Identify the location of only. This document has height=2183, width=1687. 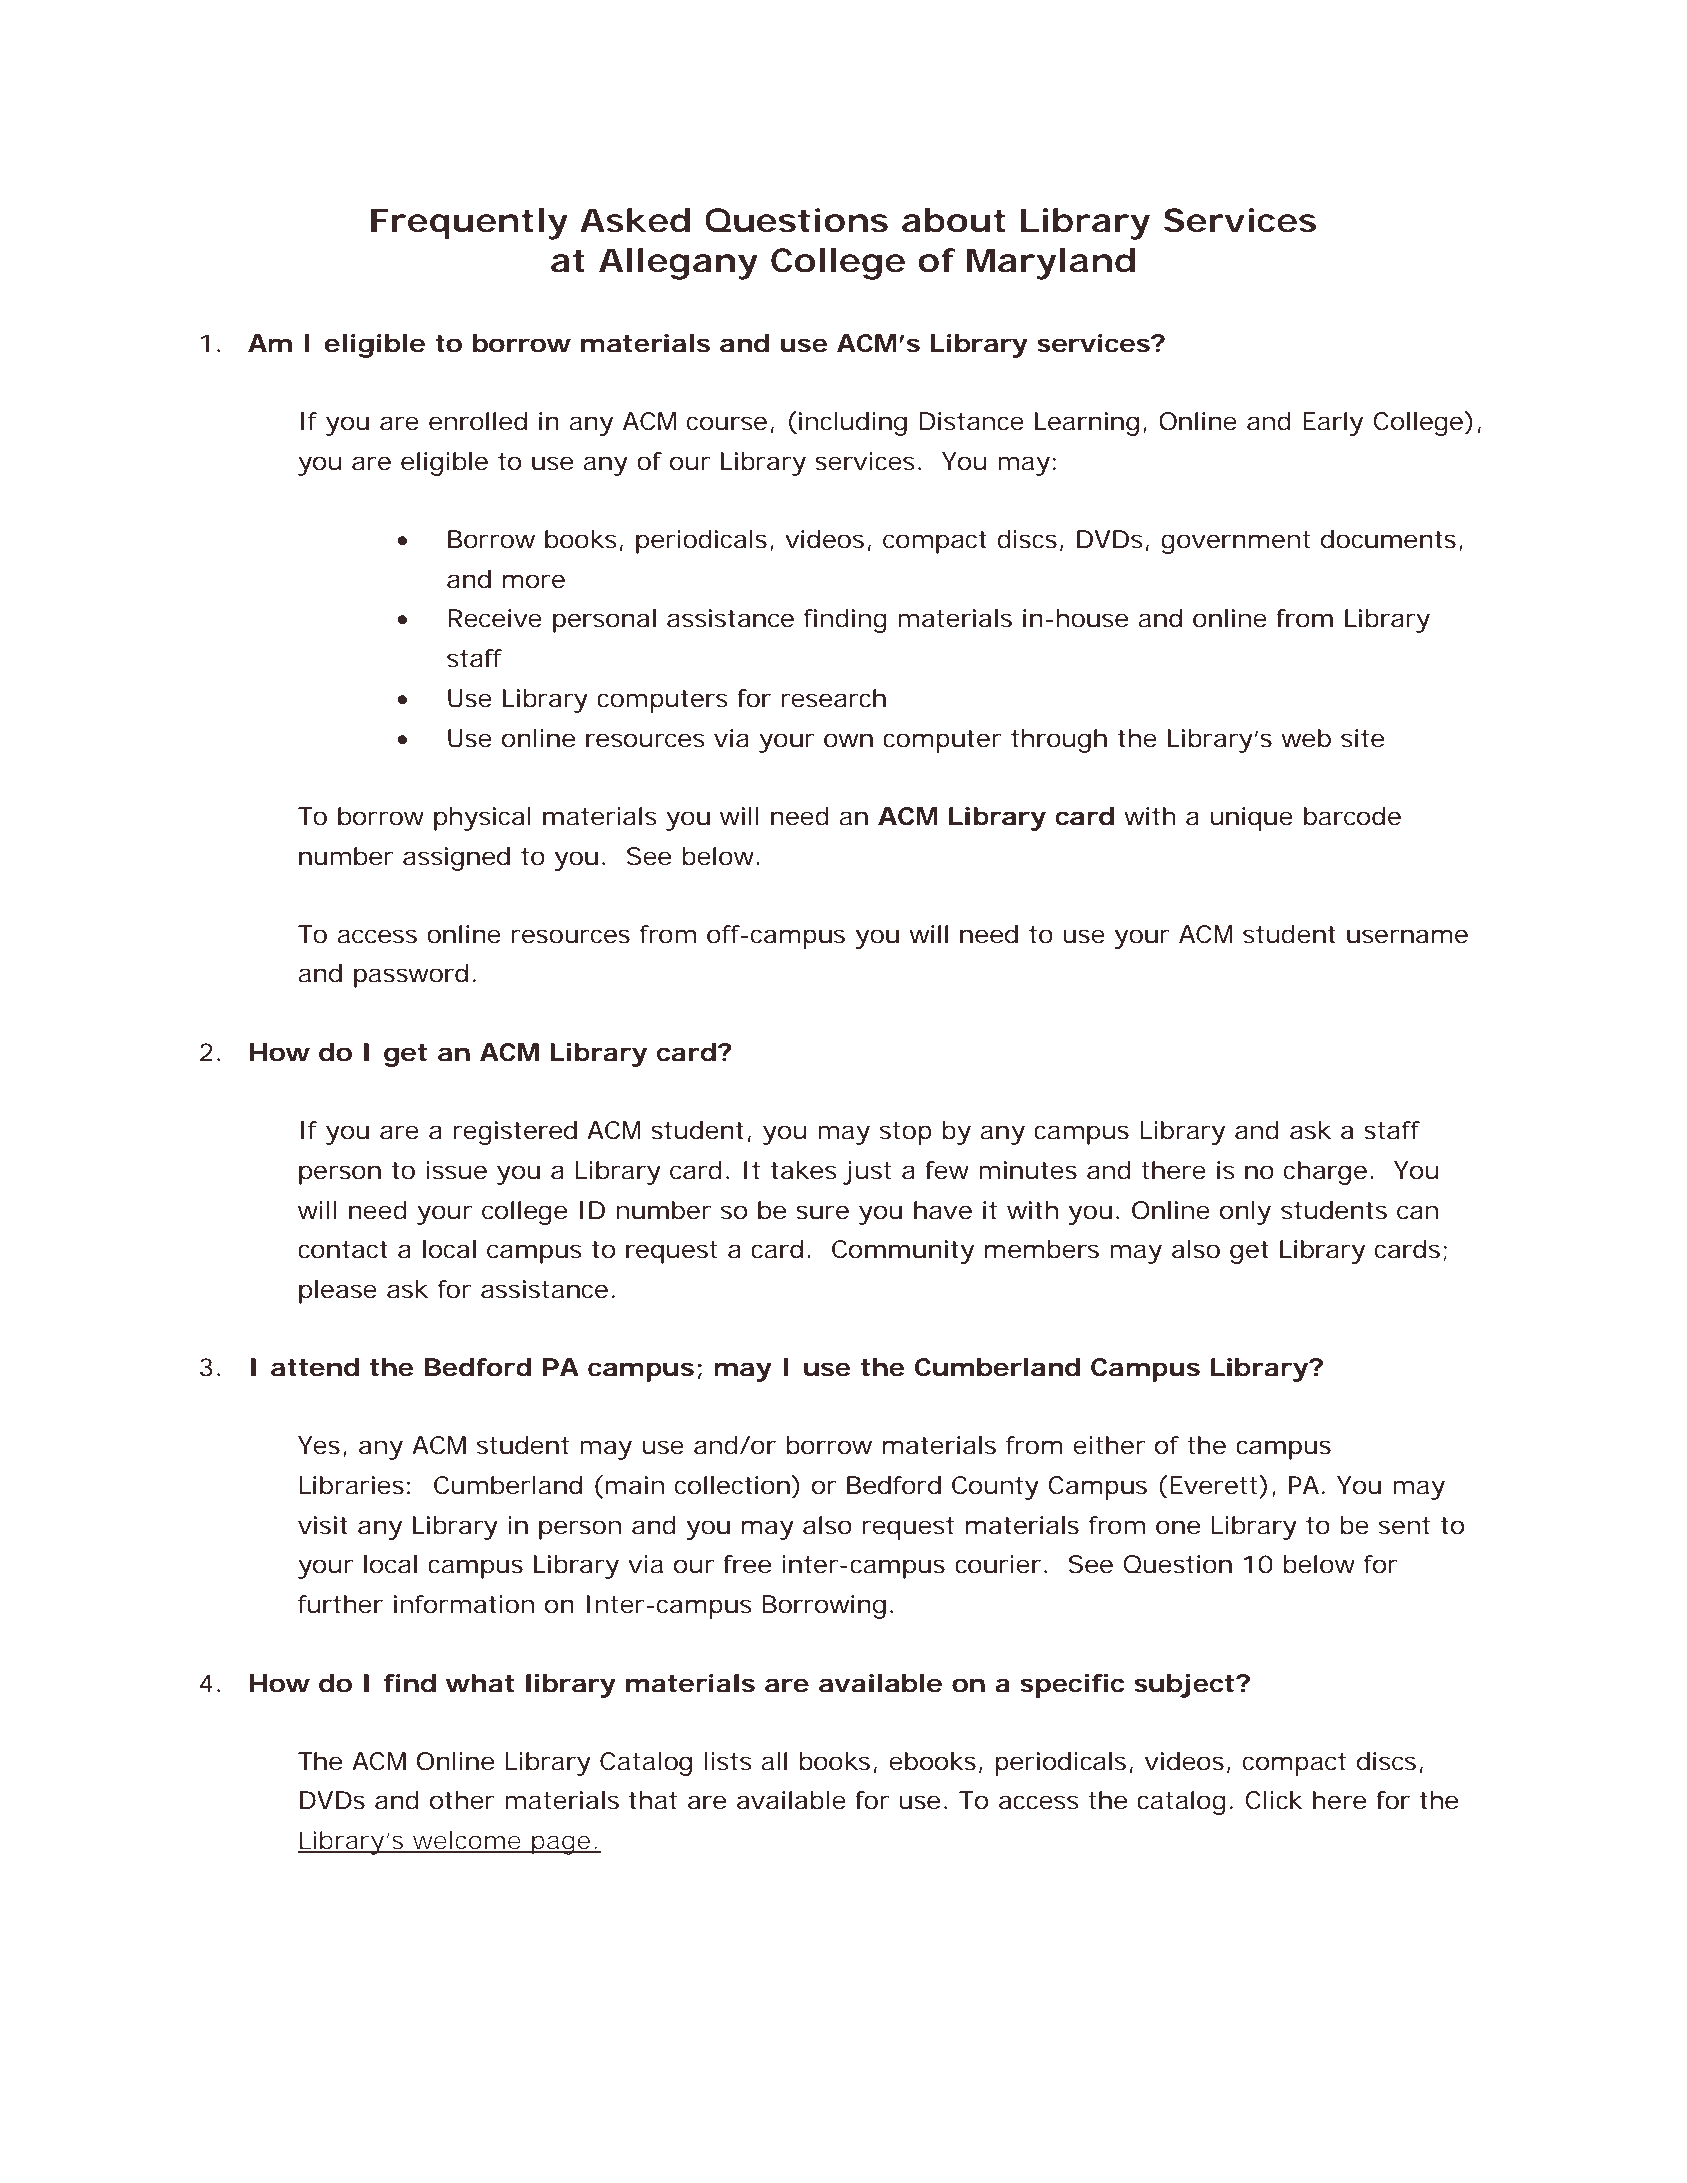
(1245, 1213).
